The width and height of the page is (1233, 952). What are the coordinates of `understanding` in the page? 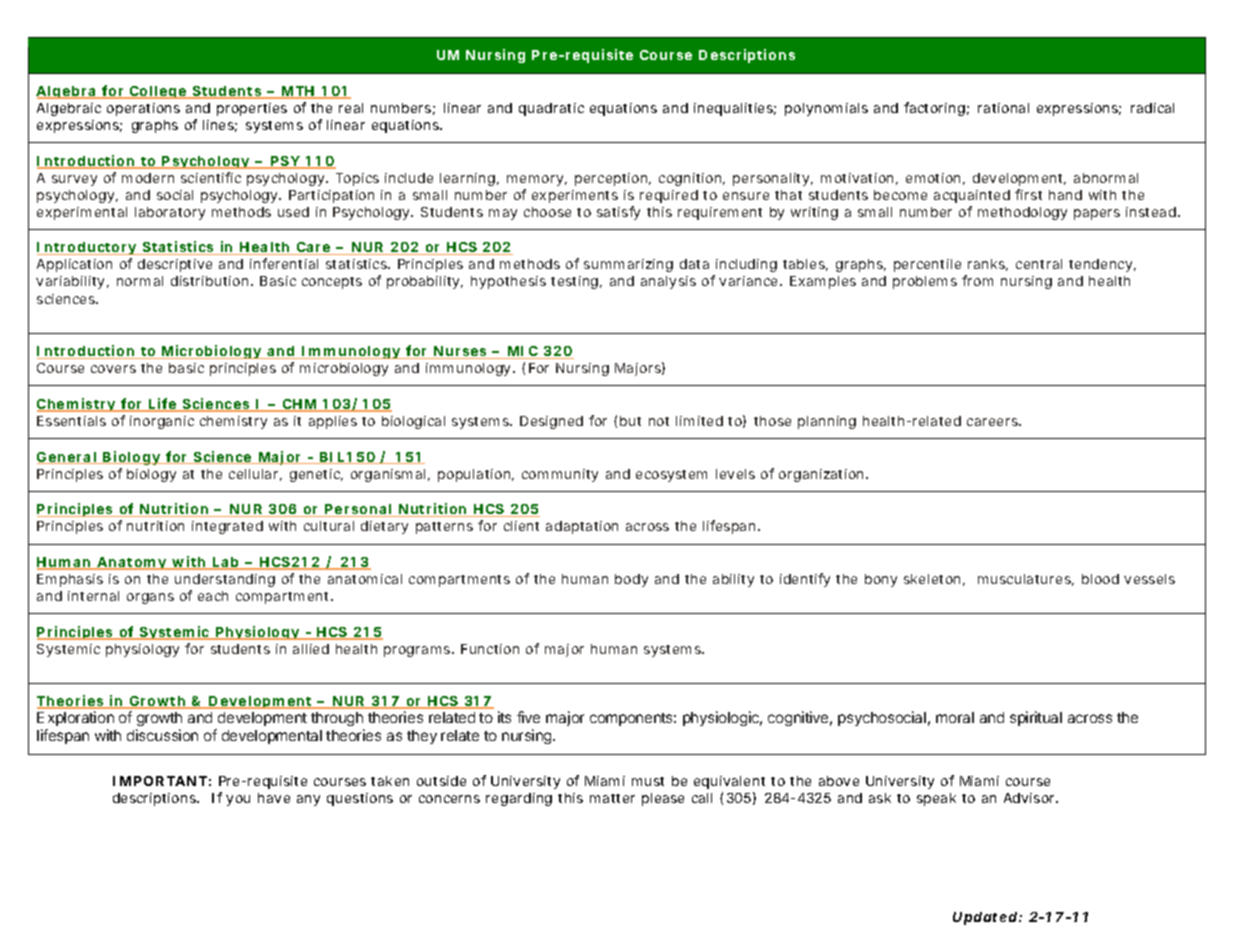 It's located at (225, 580).
